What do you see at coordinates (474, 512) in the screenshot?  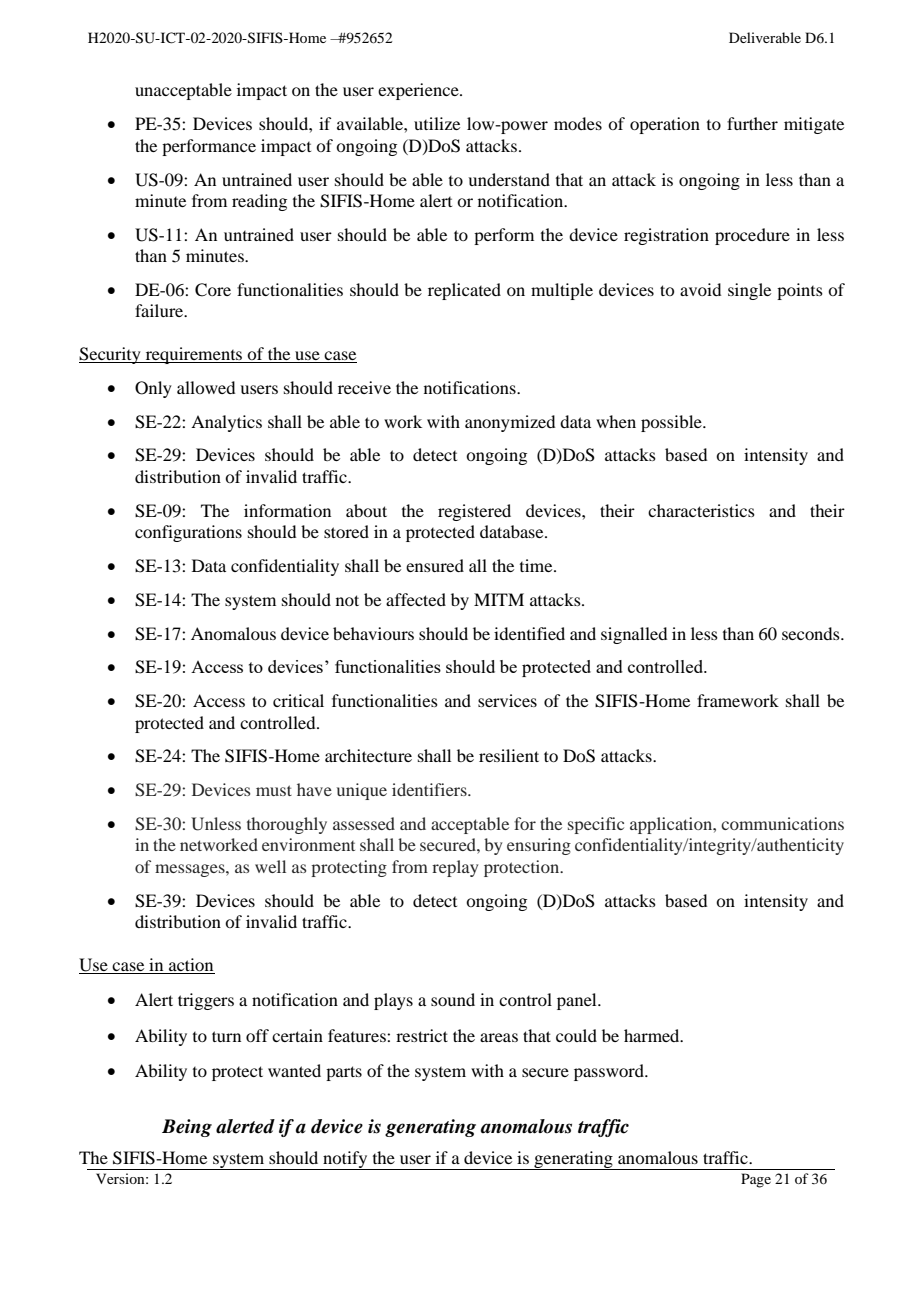 I see `registered` at bounding box center [474, 512].
